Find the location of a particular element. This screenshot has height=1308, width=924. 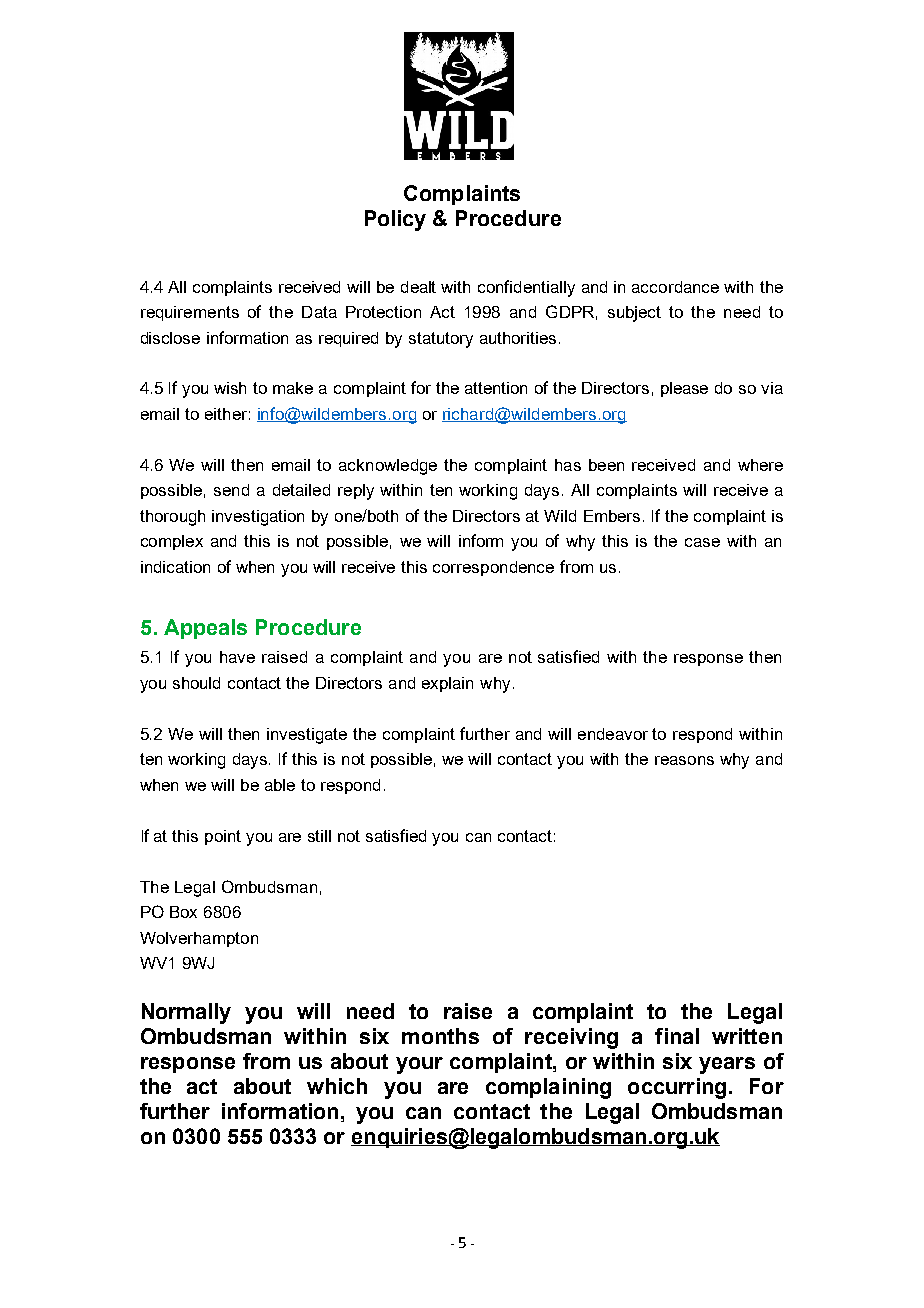

send is located at coordinates (231, 490).
